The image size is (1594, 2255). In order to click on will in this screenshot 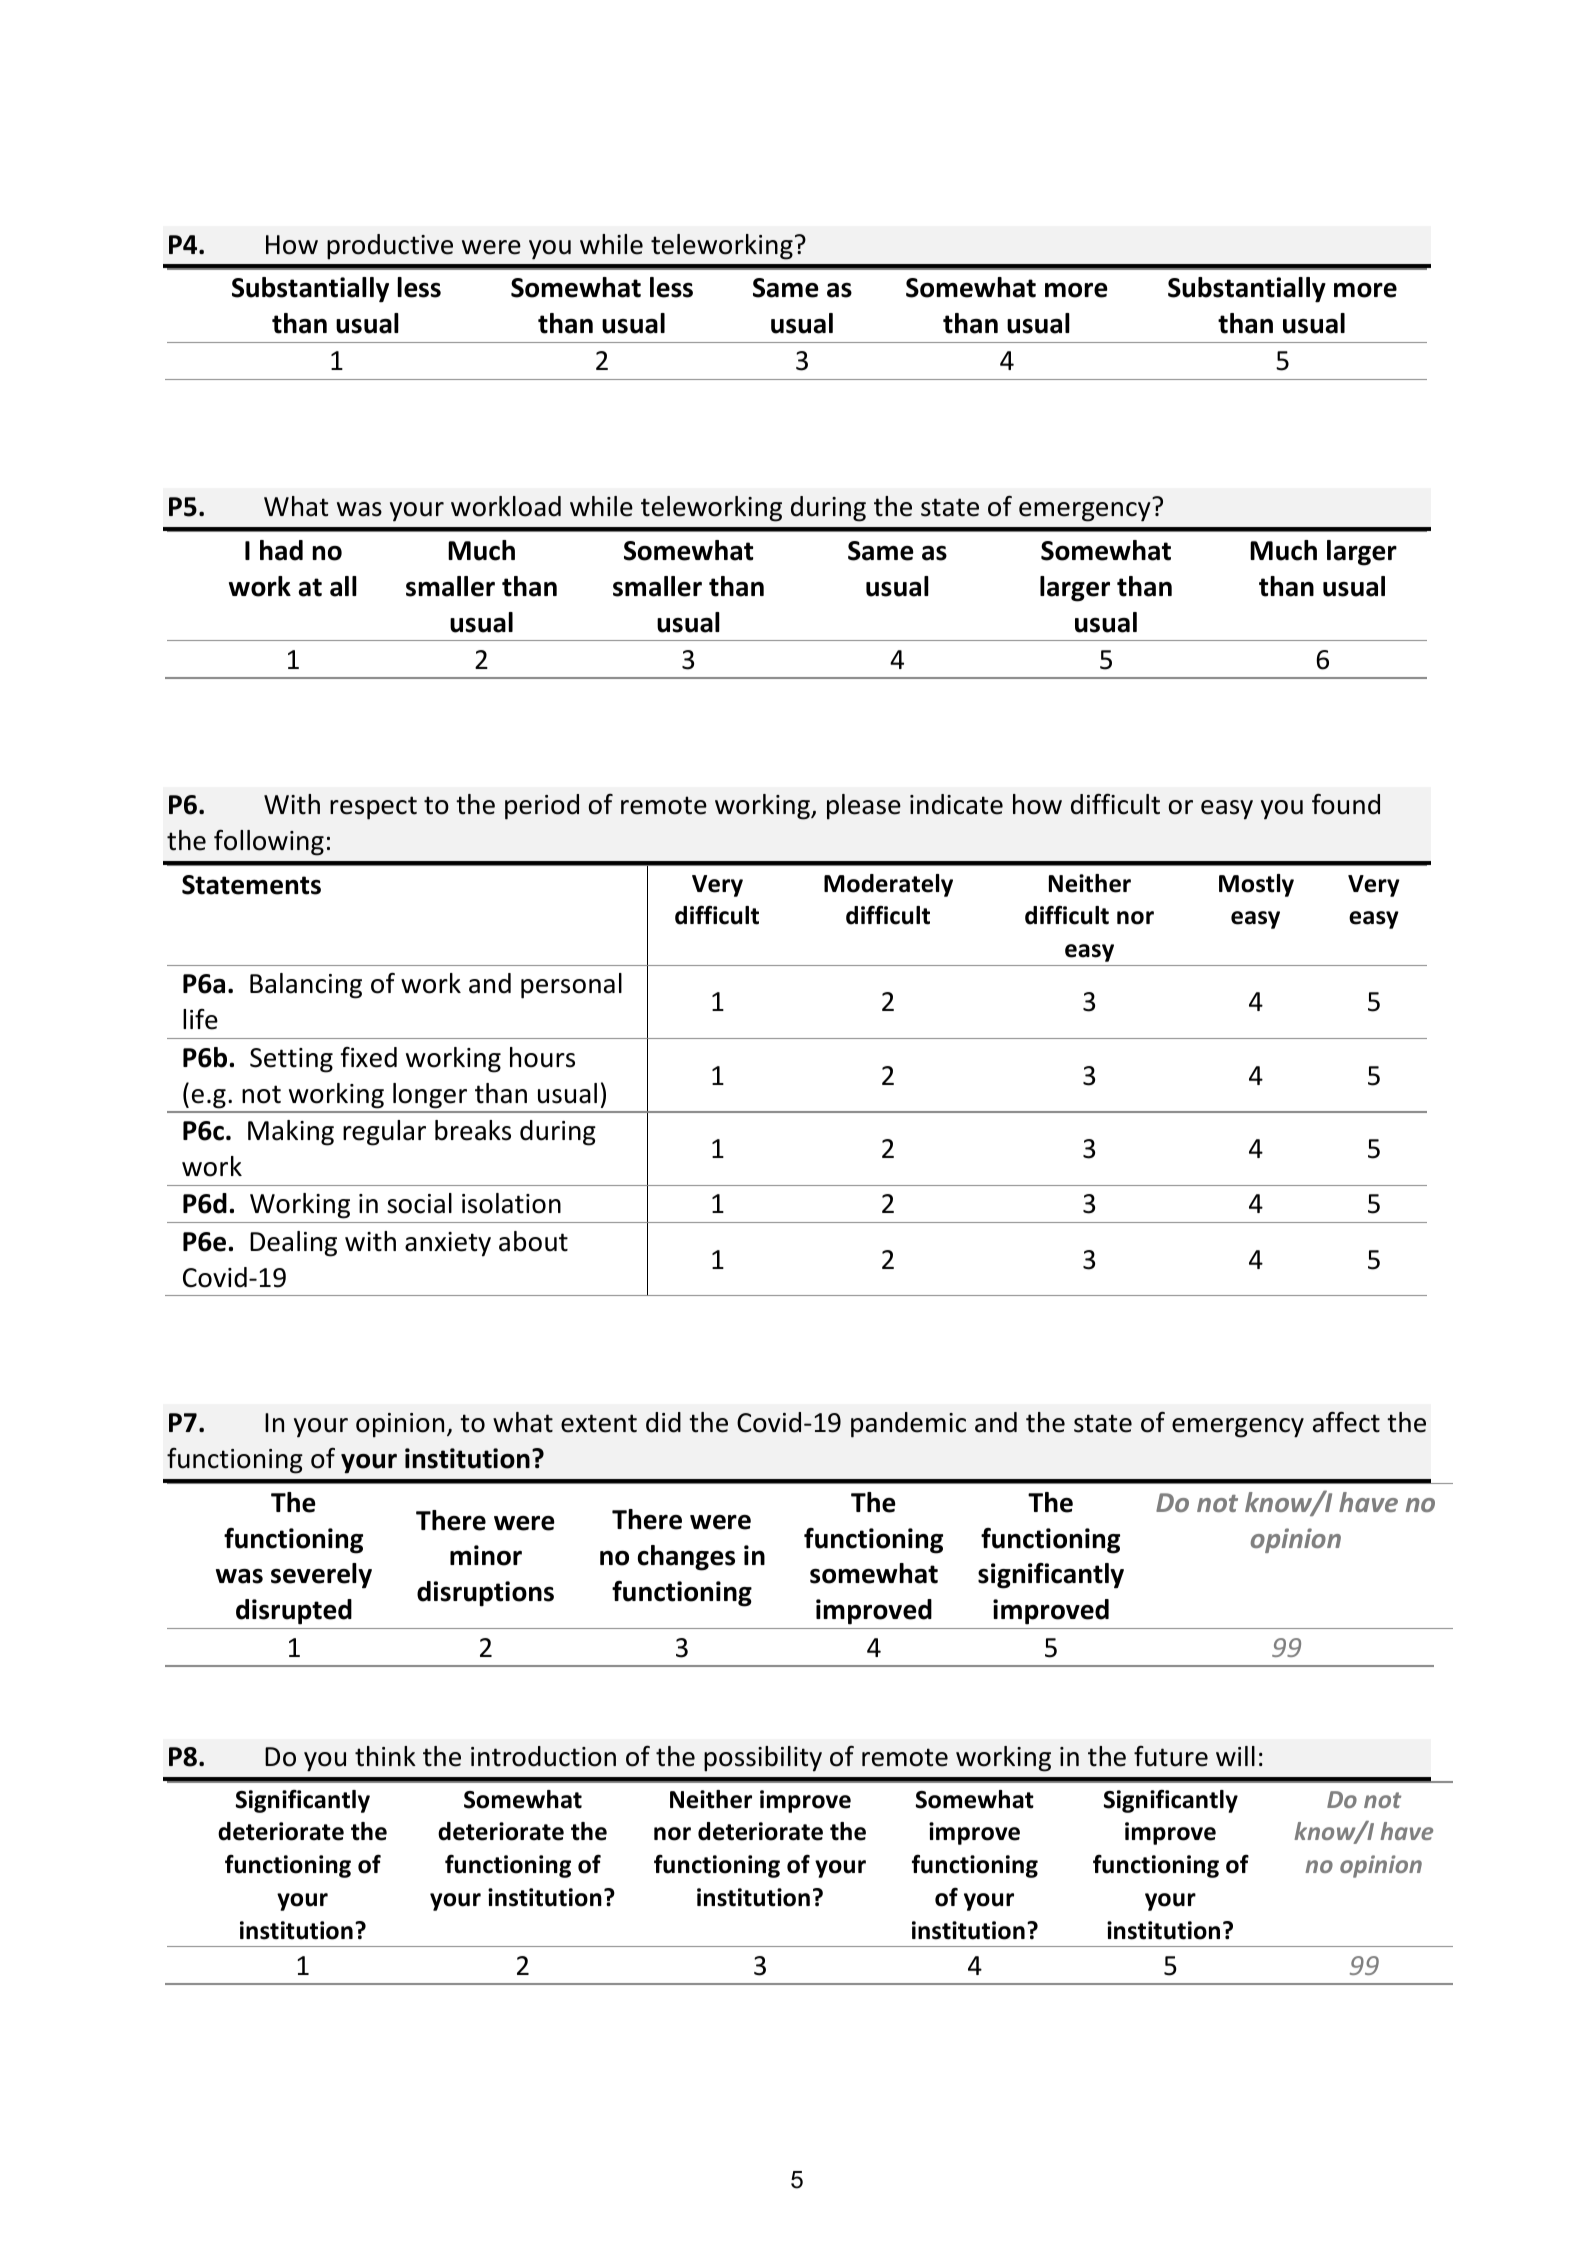, I will do `click(1235, 1756)`.
